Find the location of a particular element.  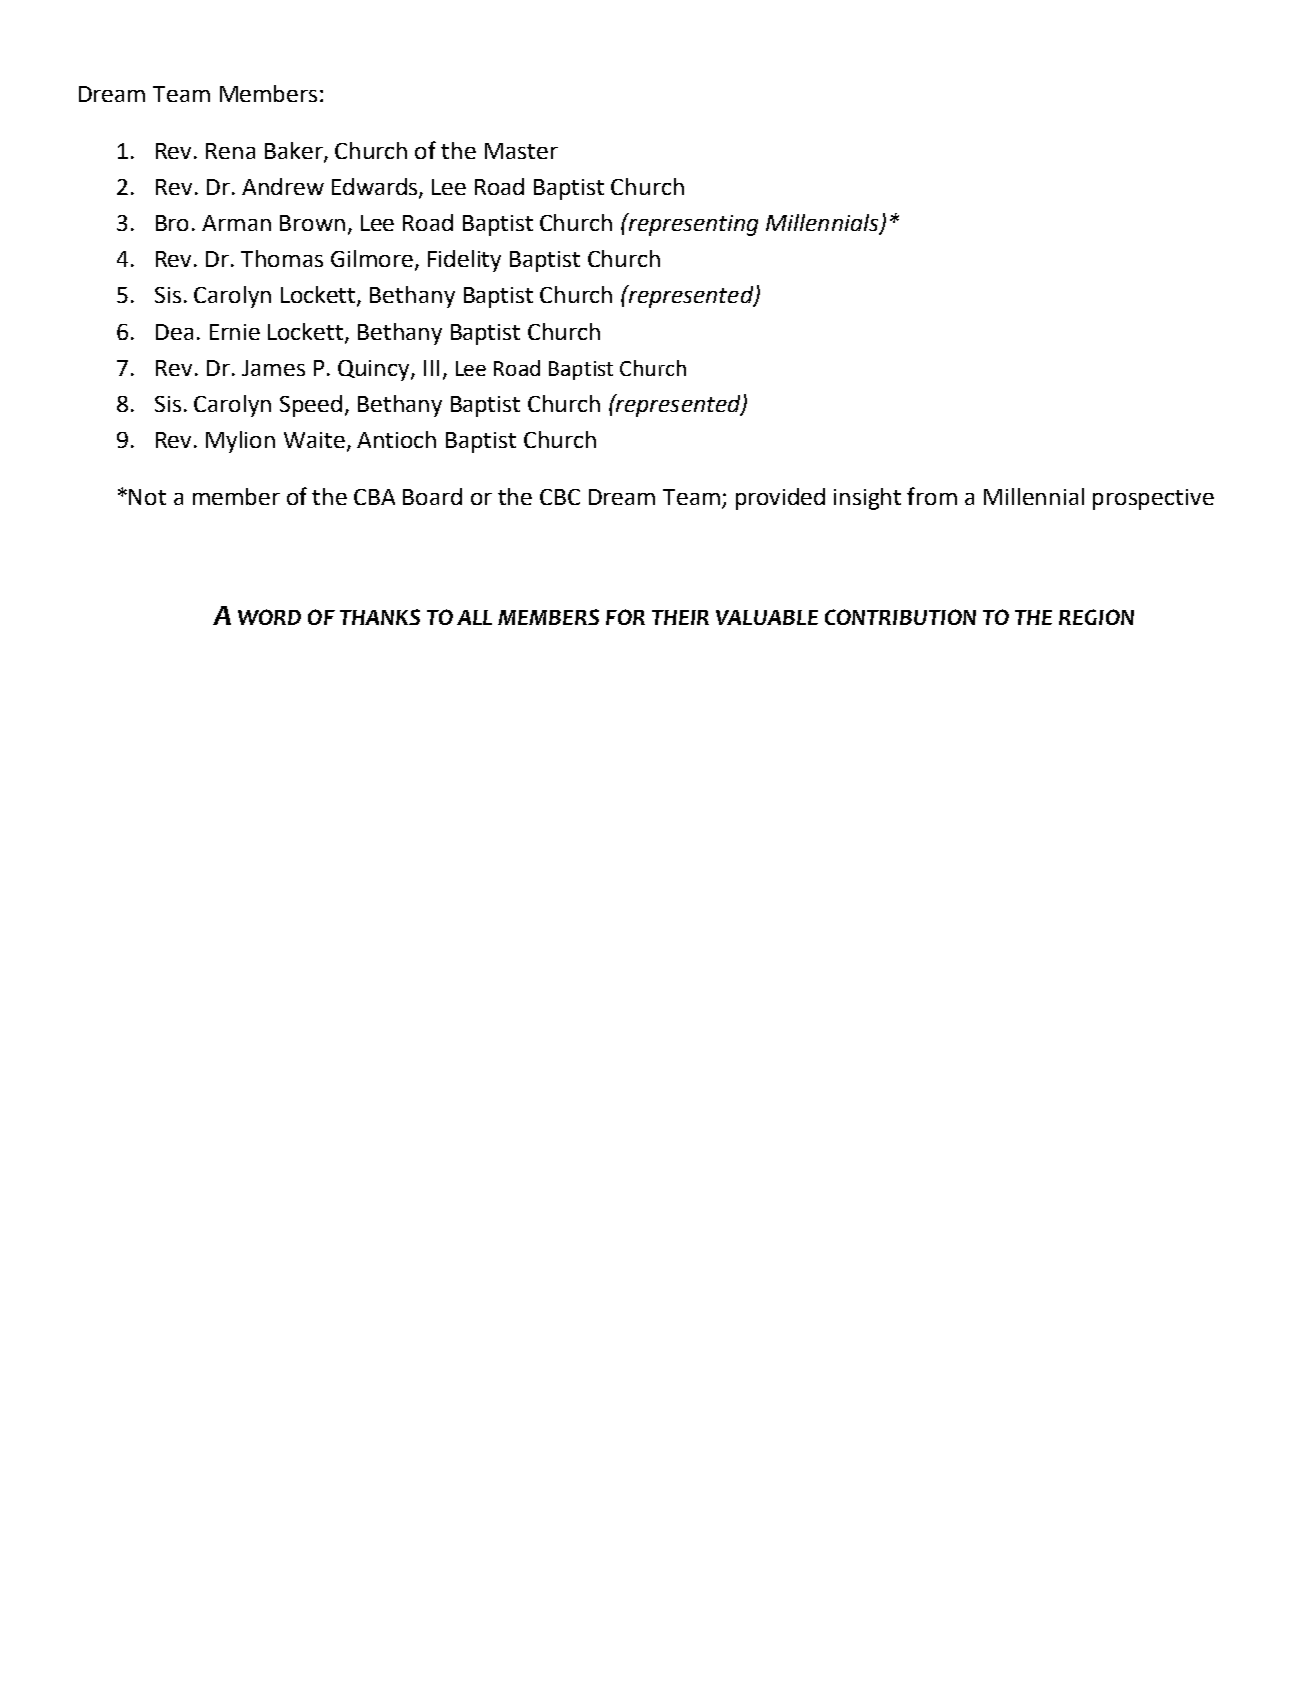

Baker is located at coordinates (295, 152).
